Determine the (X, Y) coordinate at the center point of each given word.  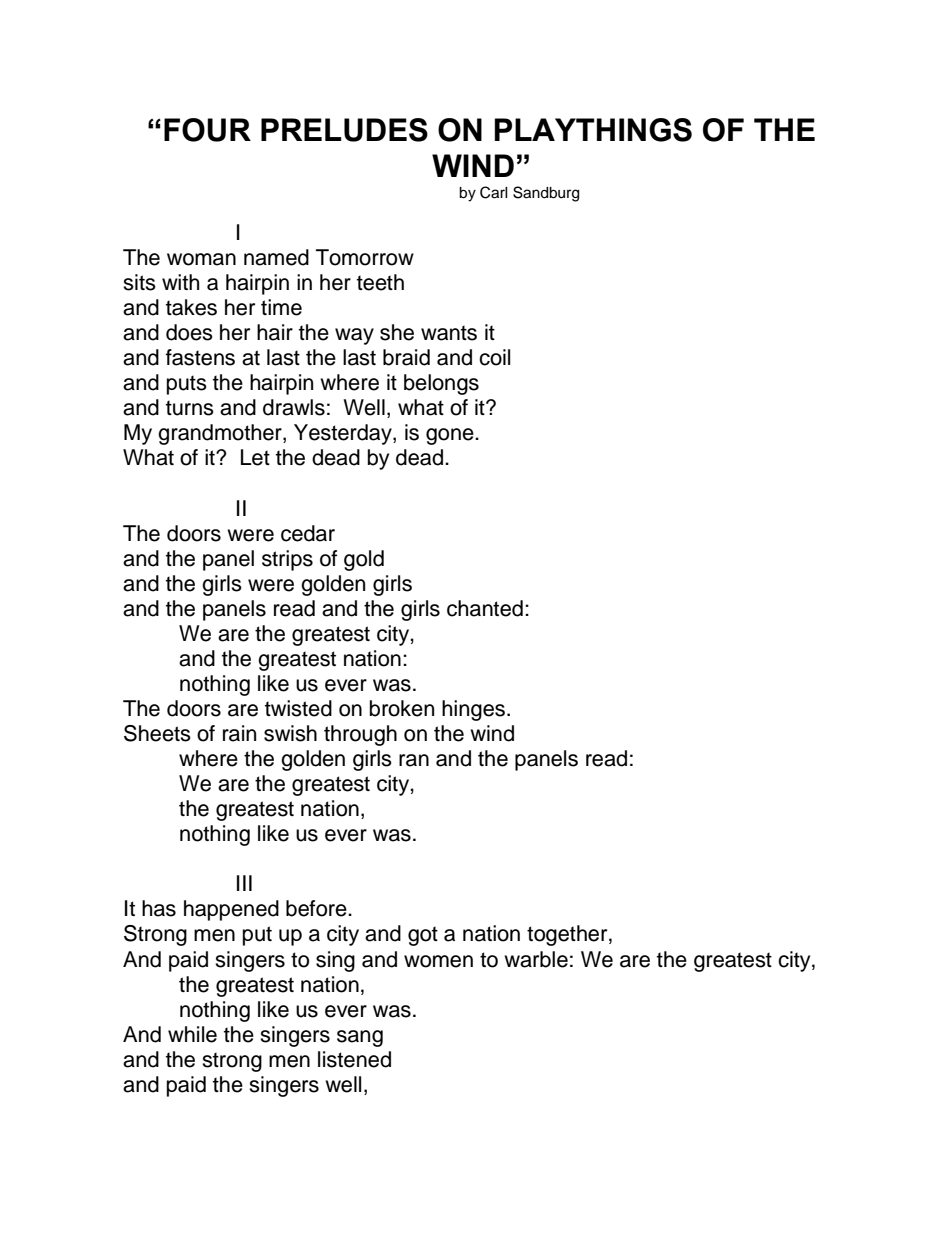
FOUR (207, 130)
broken (402, 708)
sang (360, 1038)
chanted (485, 608)
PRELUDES (344, 130)
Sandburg (546, 194)
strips (287, 560)
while (192, 1034)
